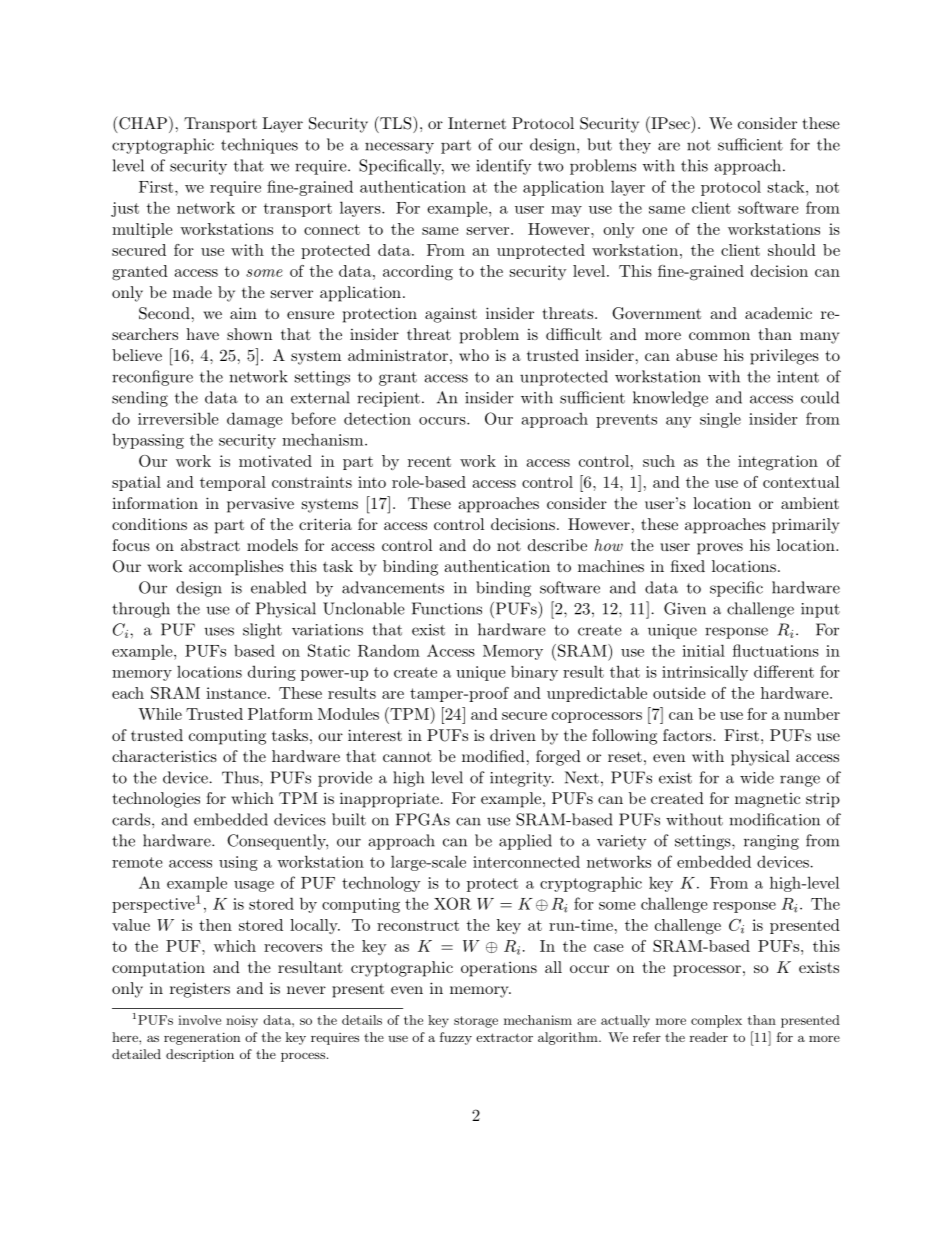 The image size is (952, 1233). What do you see at coordinates (156, 800) in the image?
I see `technologies` at bounding box center [156, 800].
